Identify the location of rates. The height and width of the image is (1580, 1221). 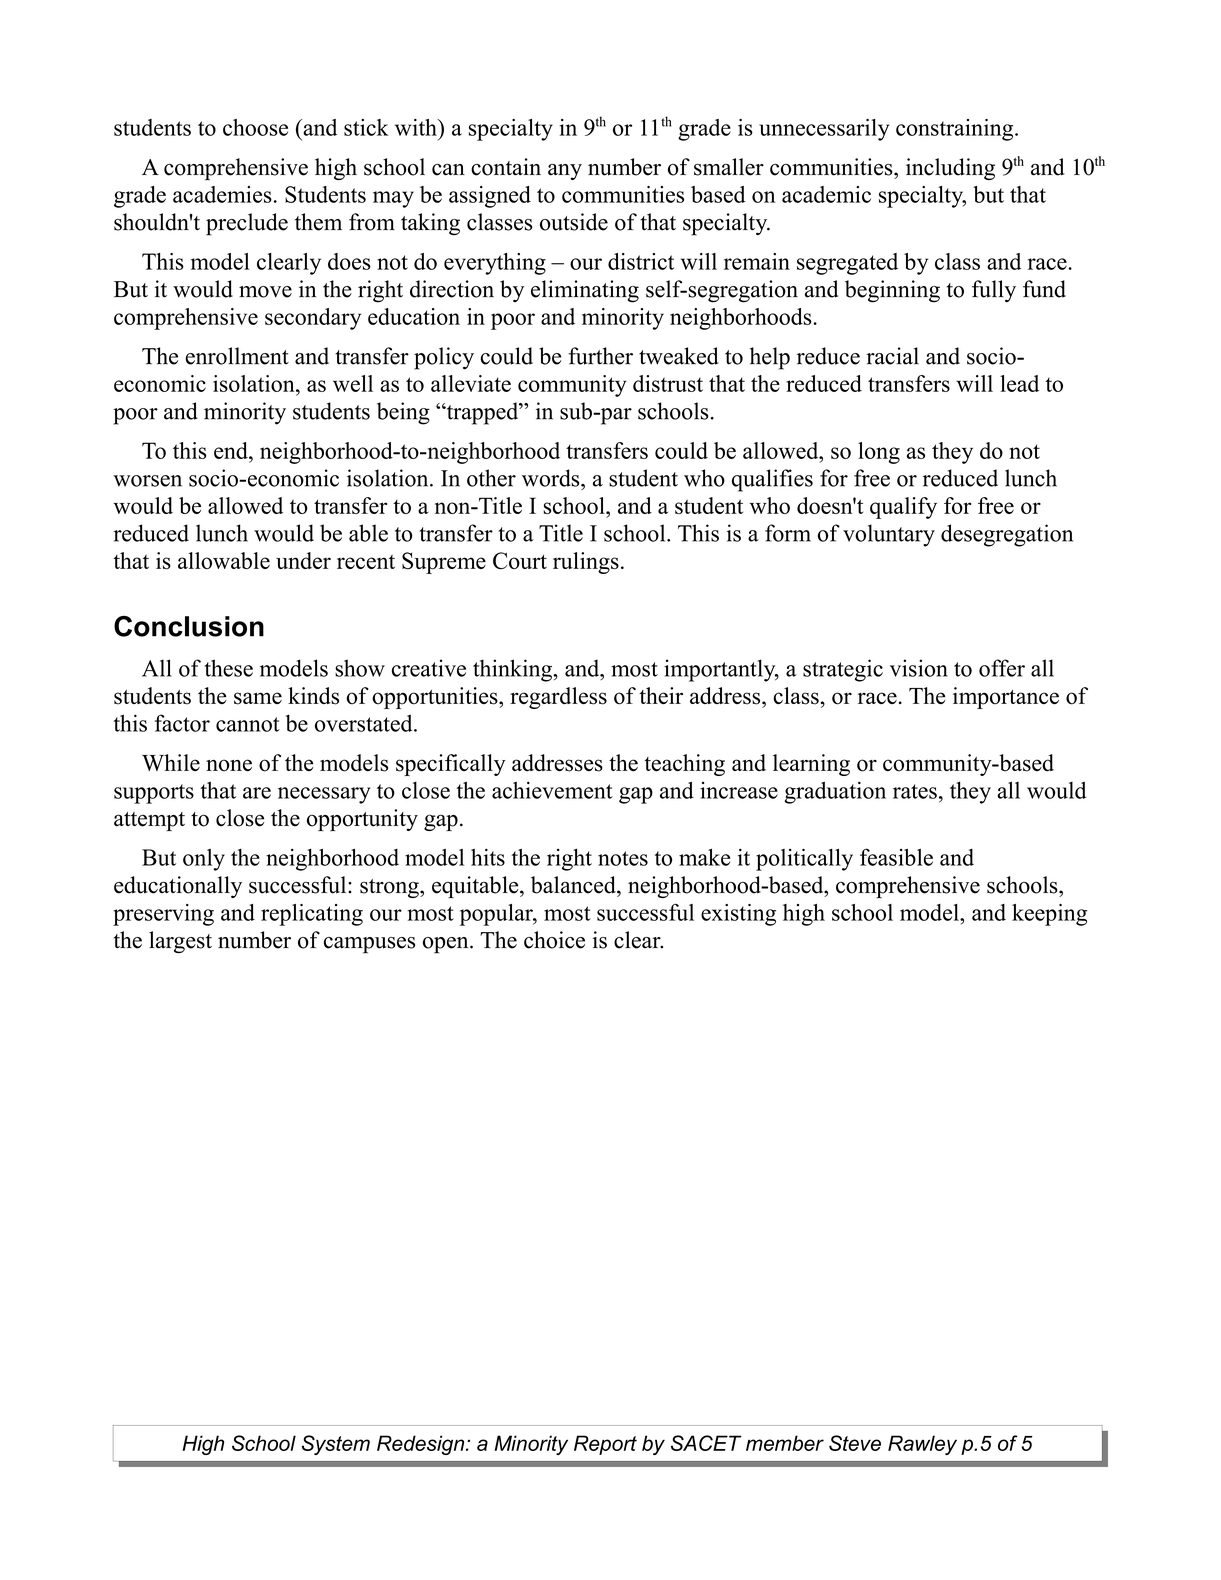
(915, 791).
